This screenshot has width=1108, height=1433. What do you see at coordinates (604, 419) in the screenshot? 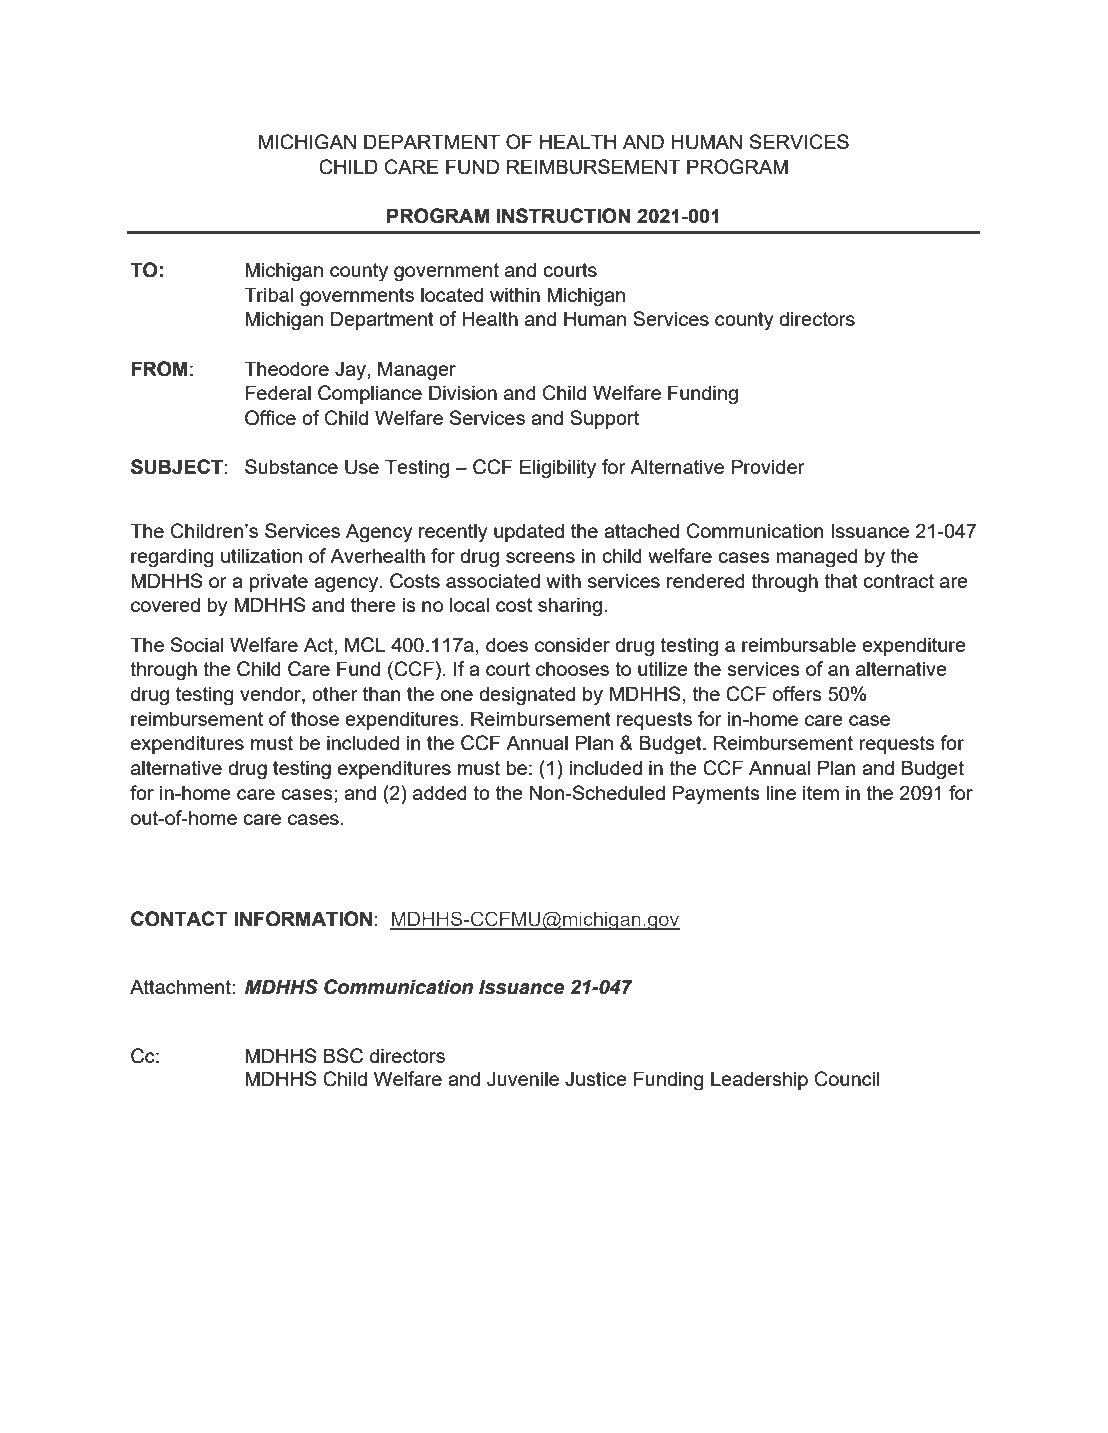
I see `Support` at bounding box center [604, 419].
